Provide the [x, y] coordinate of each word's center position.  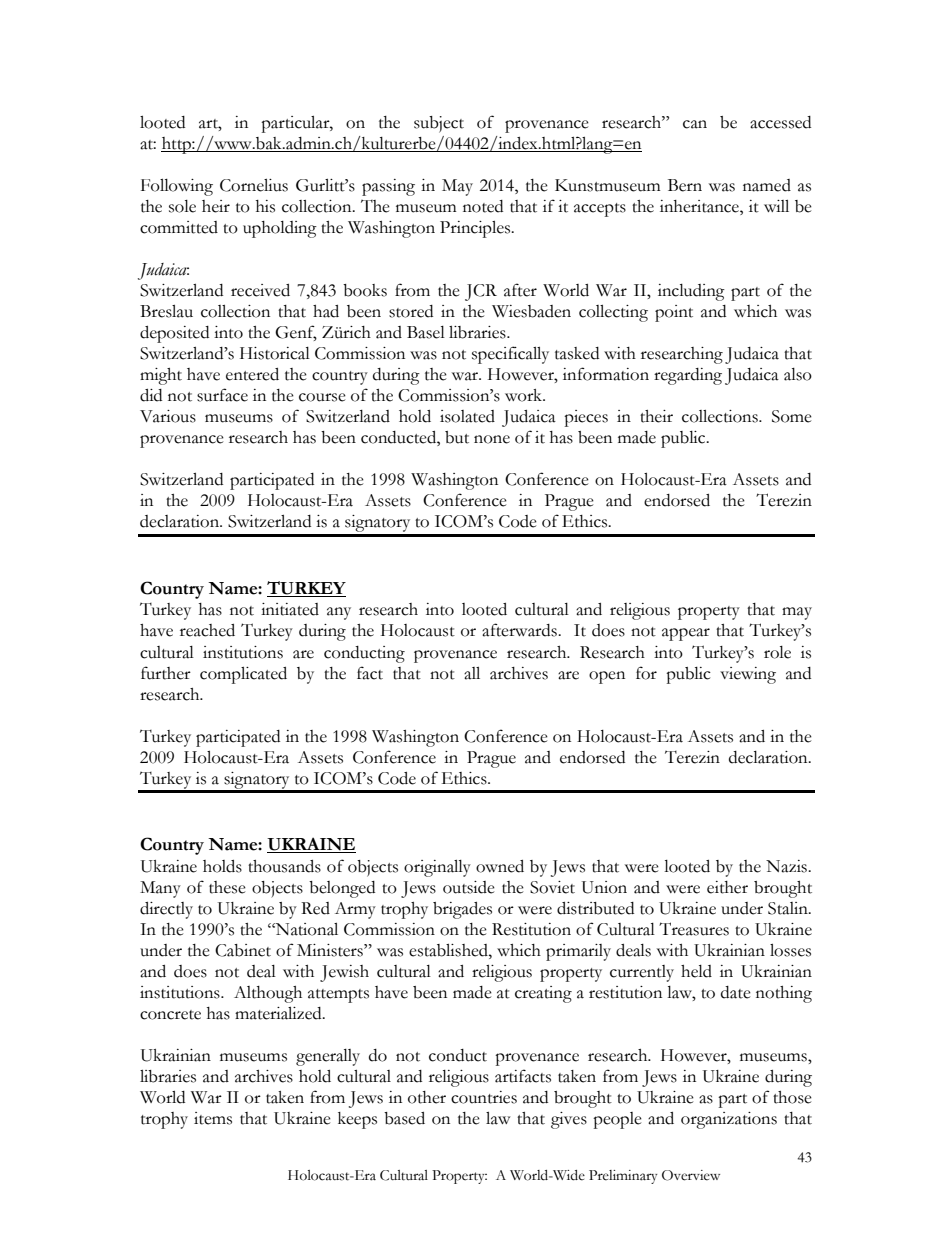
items [213, 1118]
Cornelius [254, 185]
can [695, 124]
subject [439, 124]
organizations [729, 1120]
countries [484, 1097]
